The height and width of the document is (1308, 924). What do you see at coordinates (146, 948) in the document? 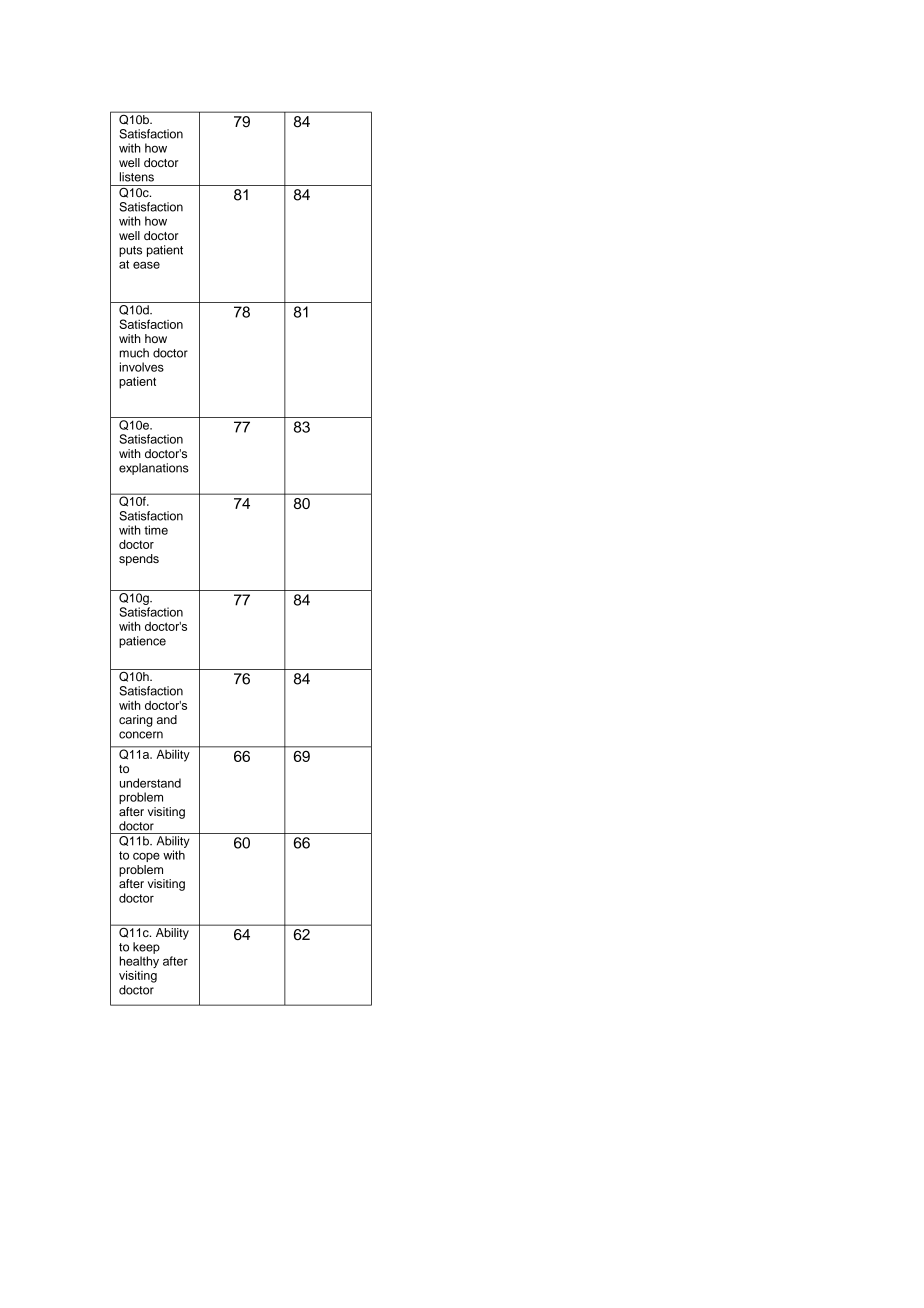
I see `keep` at bounding box center [146, 948].
